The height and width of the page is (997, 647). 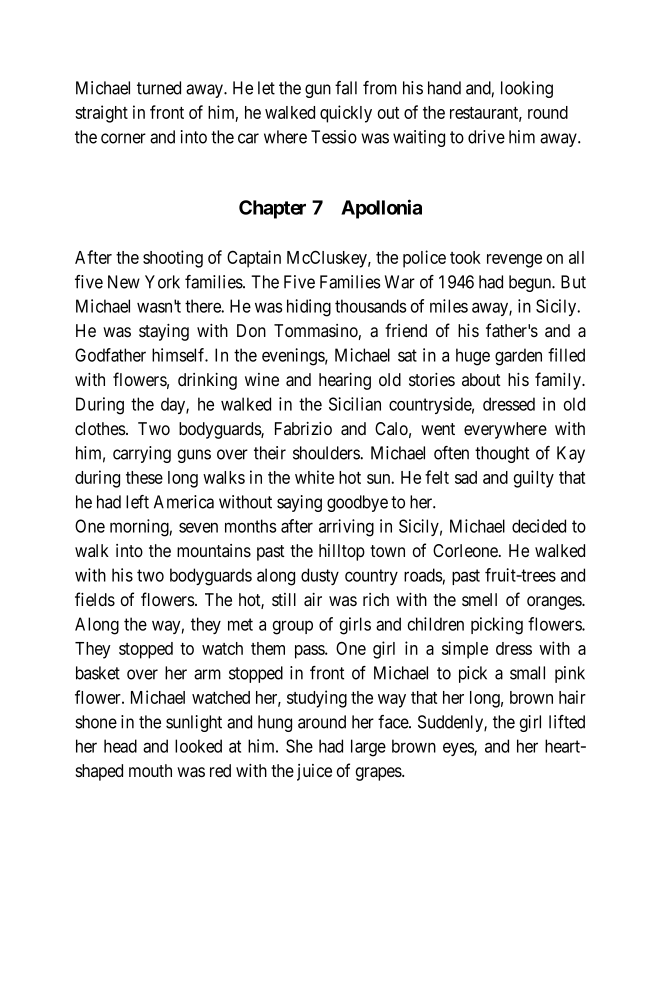 I want to click on juice, so click(x=314, y=772).
